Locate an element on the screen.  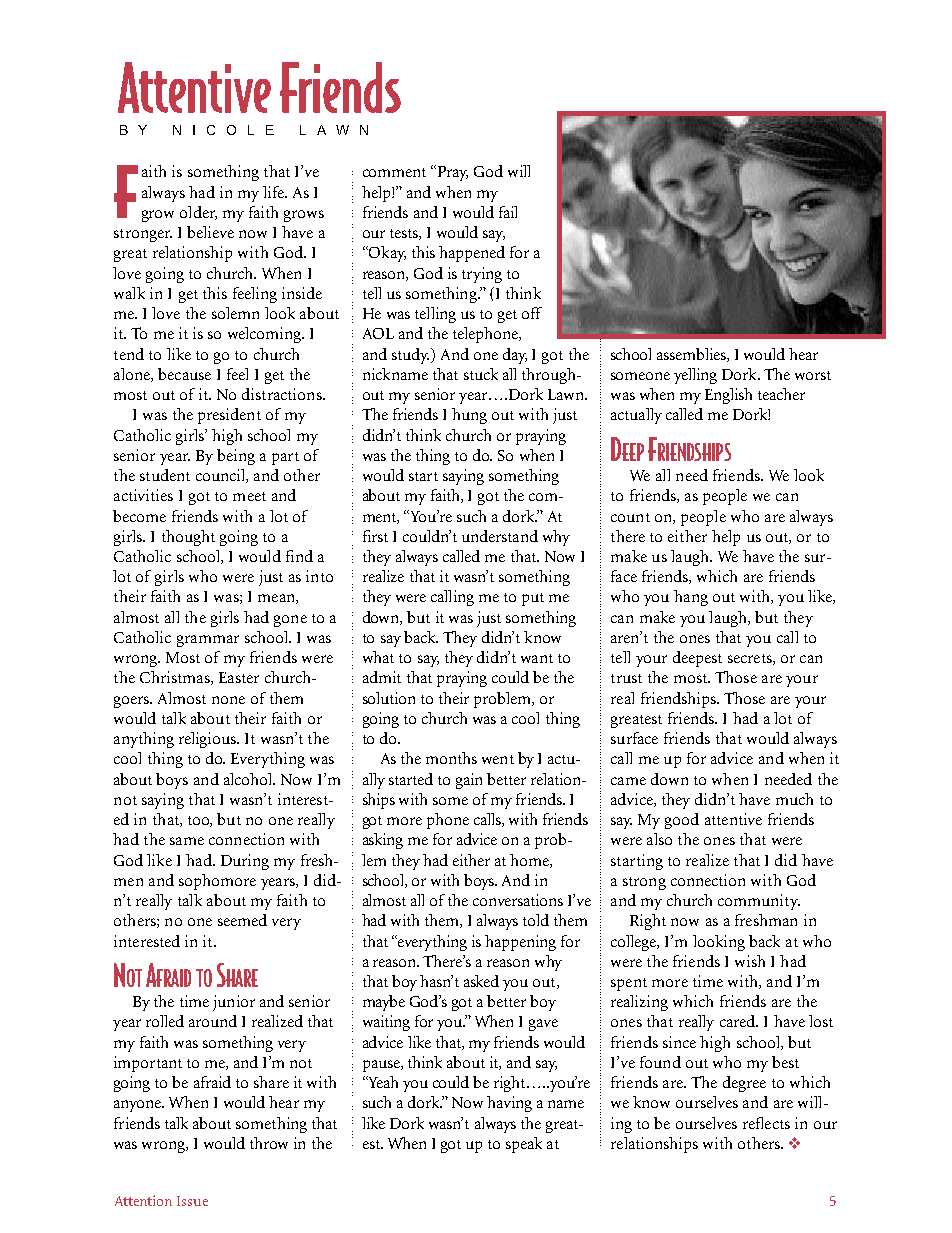
gain is located at coordinates (469, 781).
